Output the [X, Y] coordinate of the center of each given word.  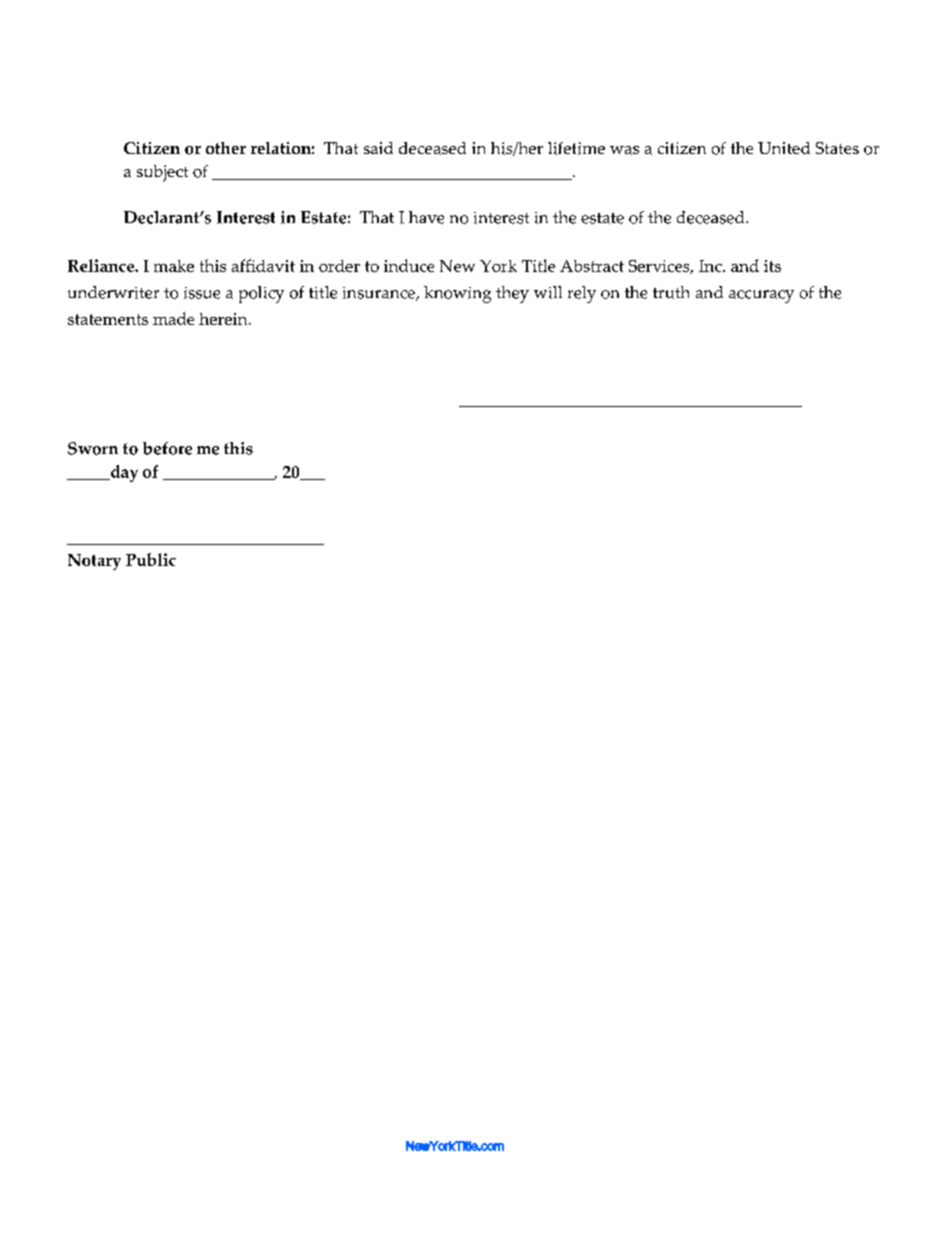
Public [151, 559]
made [173, 318]
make [174, 266]
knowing [457, 294]
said [378, 148]
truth [671, 292]
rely [582, 294]
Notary [94, 562]
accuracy [761, 296]
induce [409, 265]
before [167, 448]
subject [162, 173]
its [772, 266]
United [784, 148]
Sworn [93, 448]
